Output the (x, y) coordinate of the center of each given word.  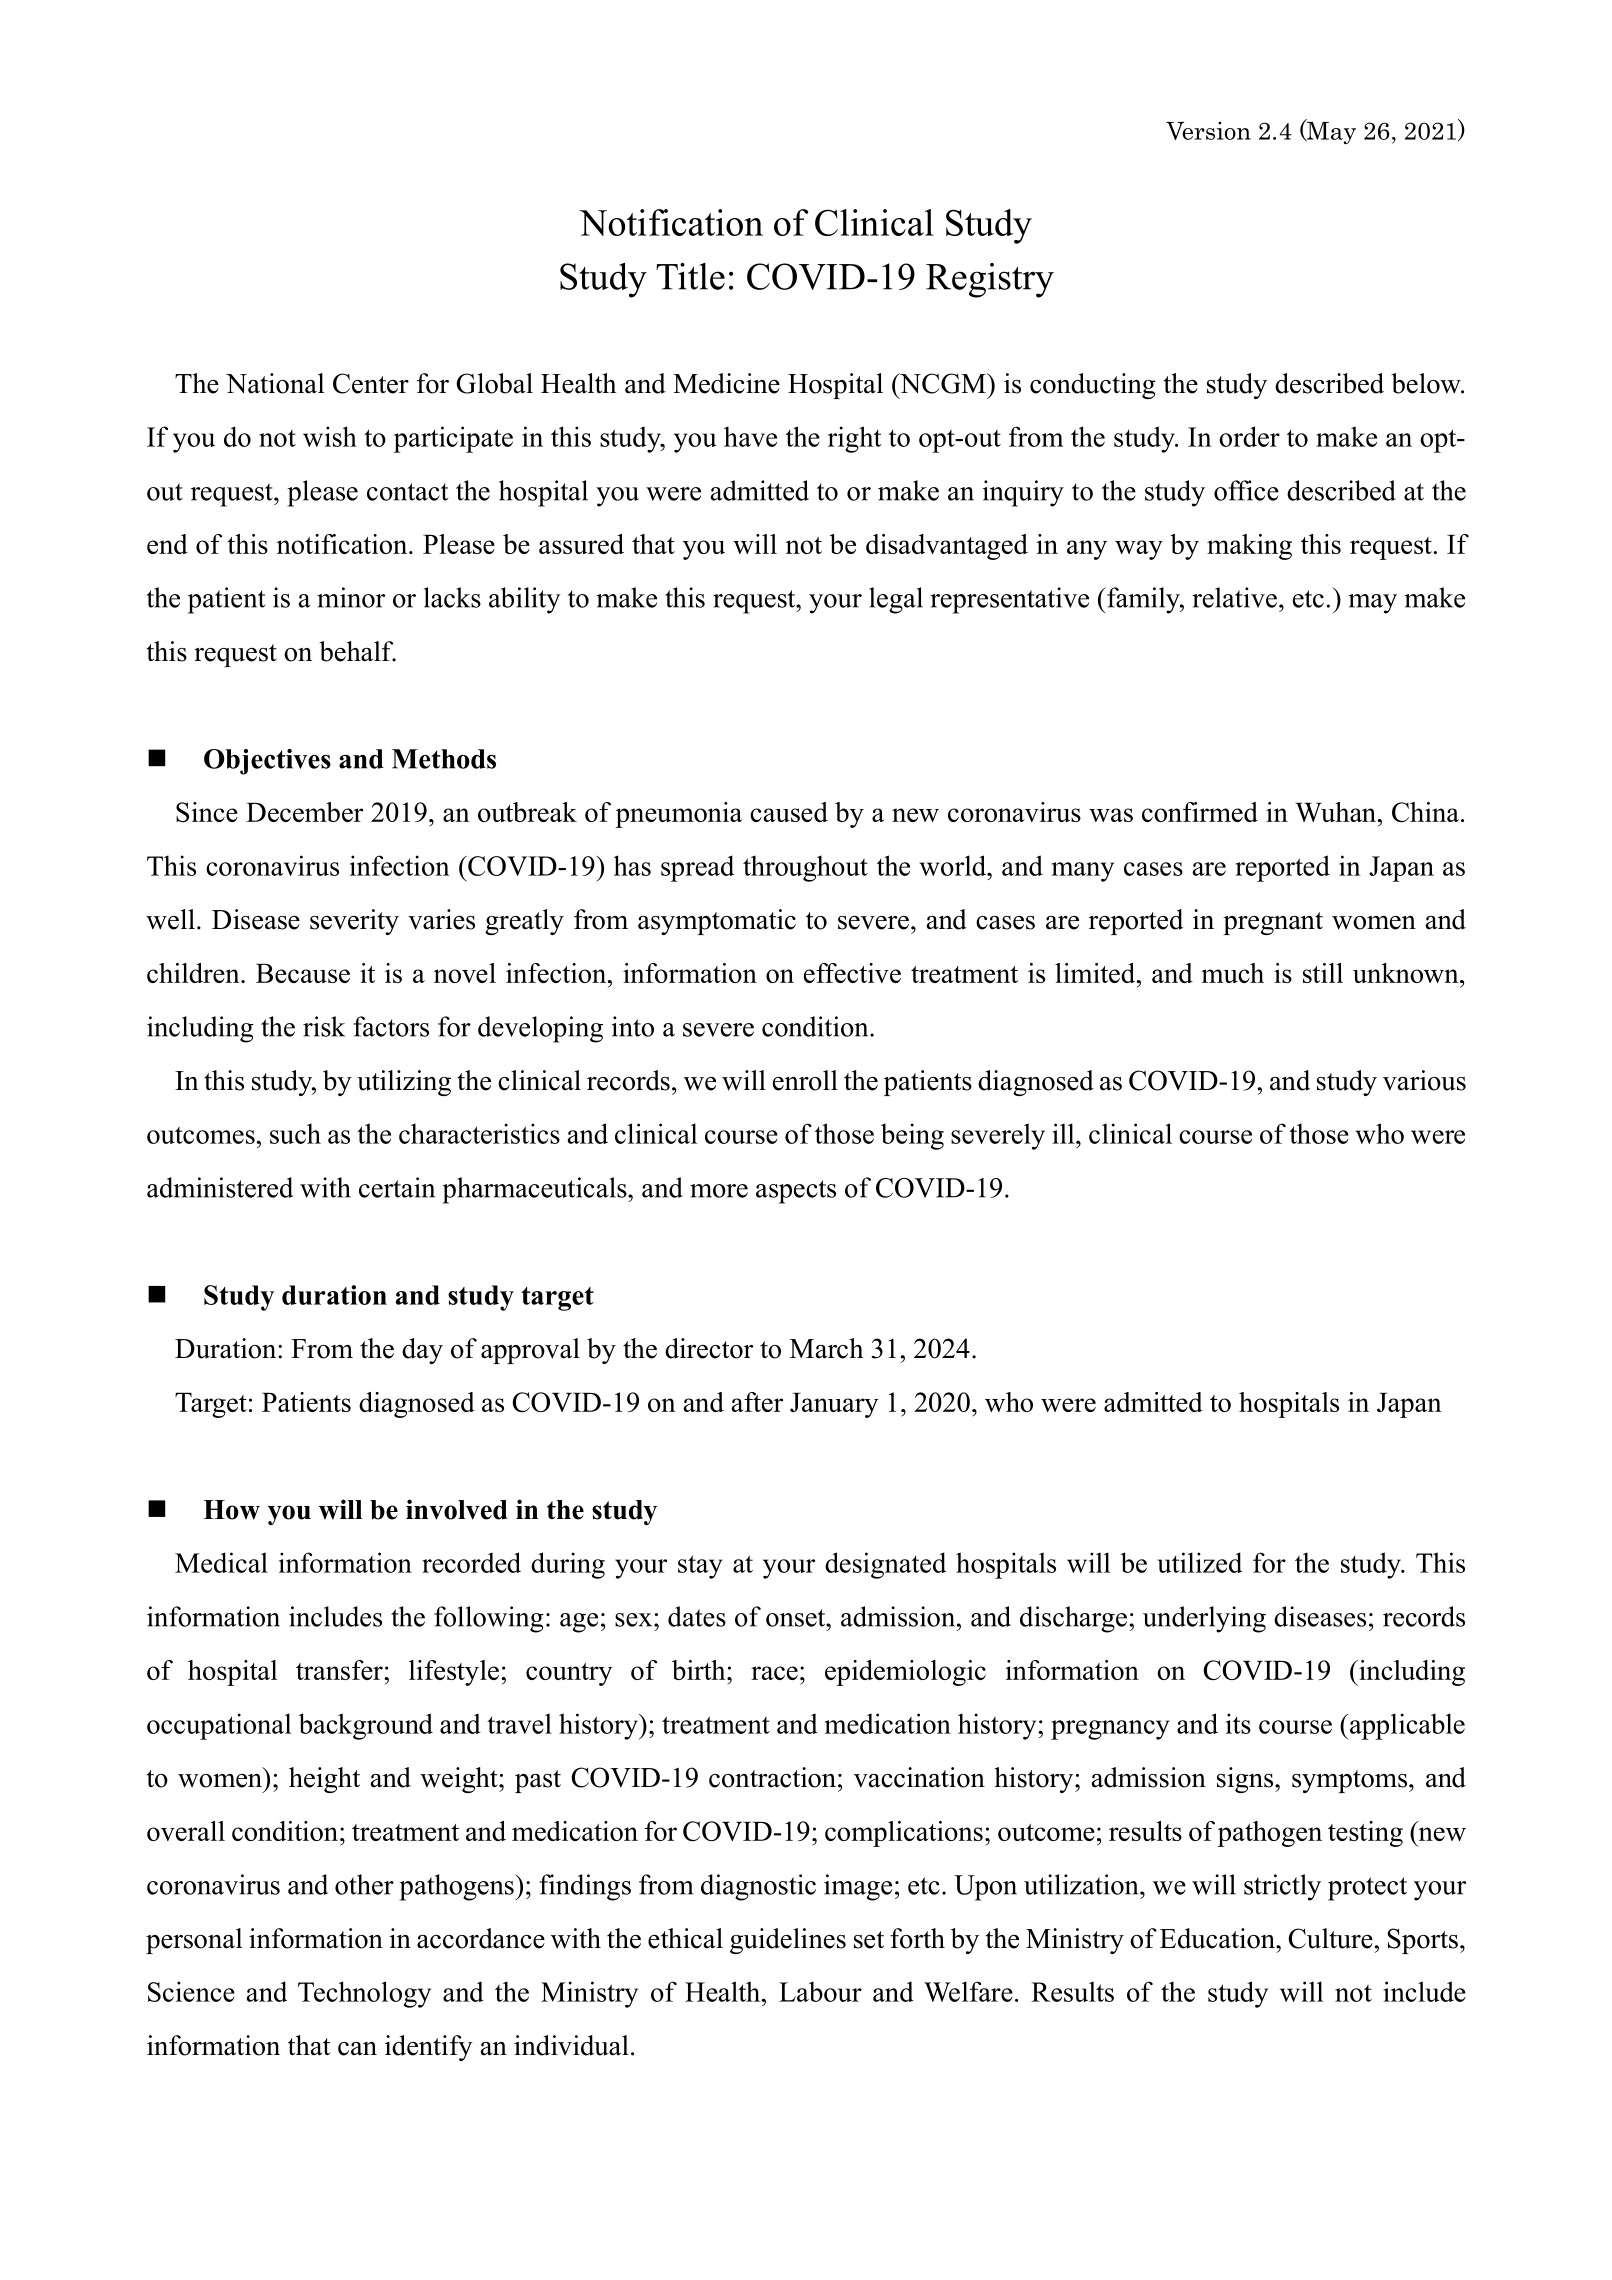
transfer (340, 1670)
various (1424, 1080)
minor (351, 597)
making (1249, 547)
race (774, 1673)
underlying (1204, 1619)
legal (896, 600)
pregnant (1273, 923)
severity (354, 922)
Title (690, 276)
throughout (805, 868)
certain (397, 1187)
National (275, 383)
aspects (796, 1192)
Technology (364, 1994)
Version (1208, 131)
